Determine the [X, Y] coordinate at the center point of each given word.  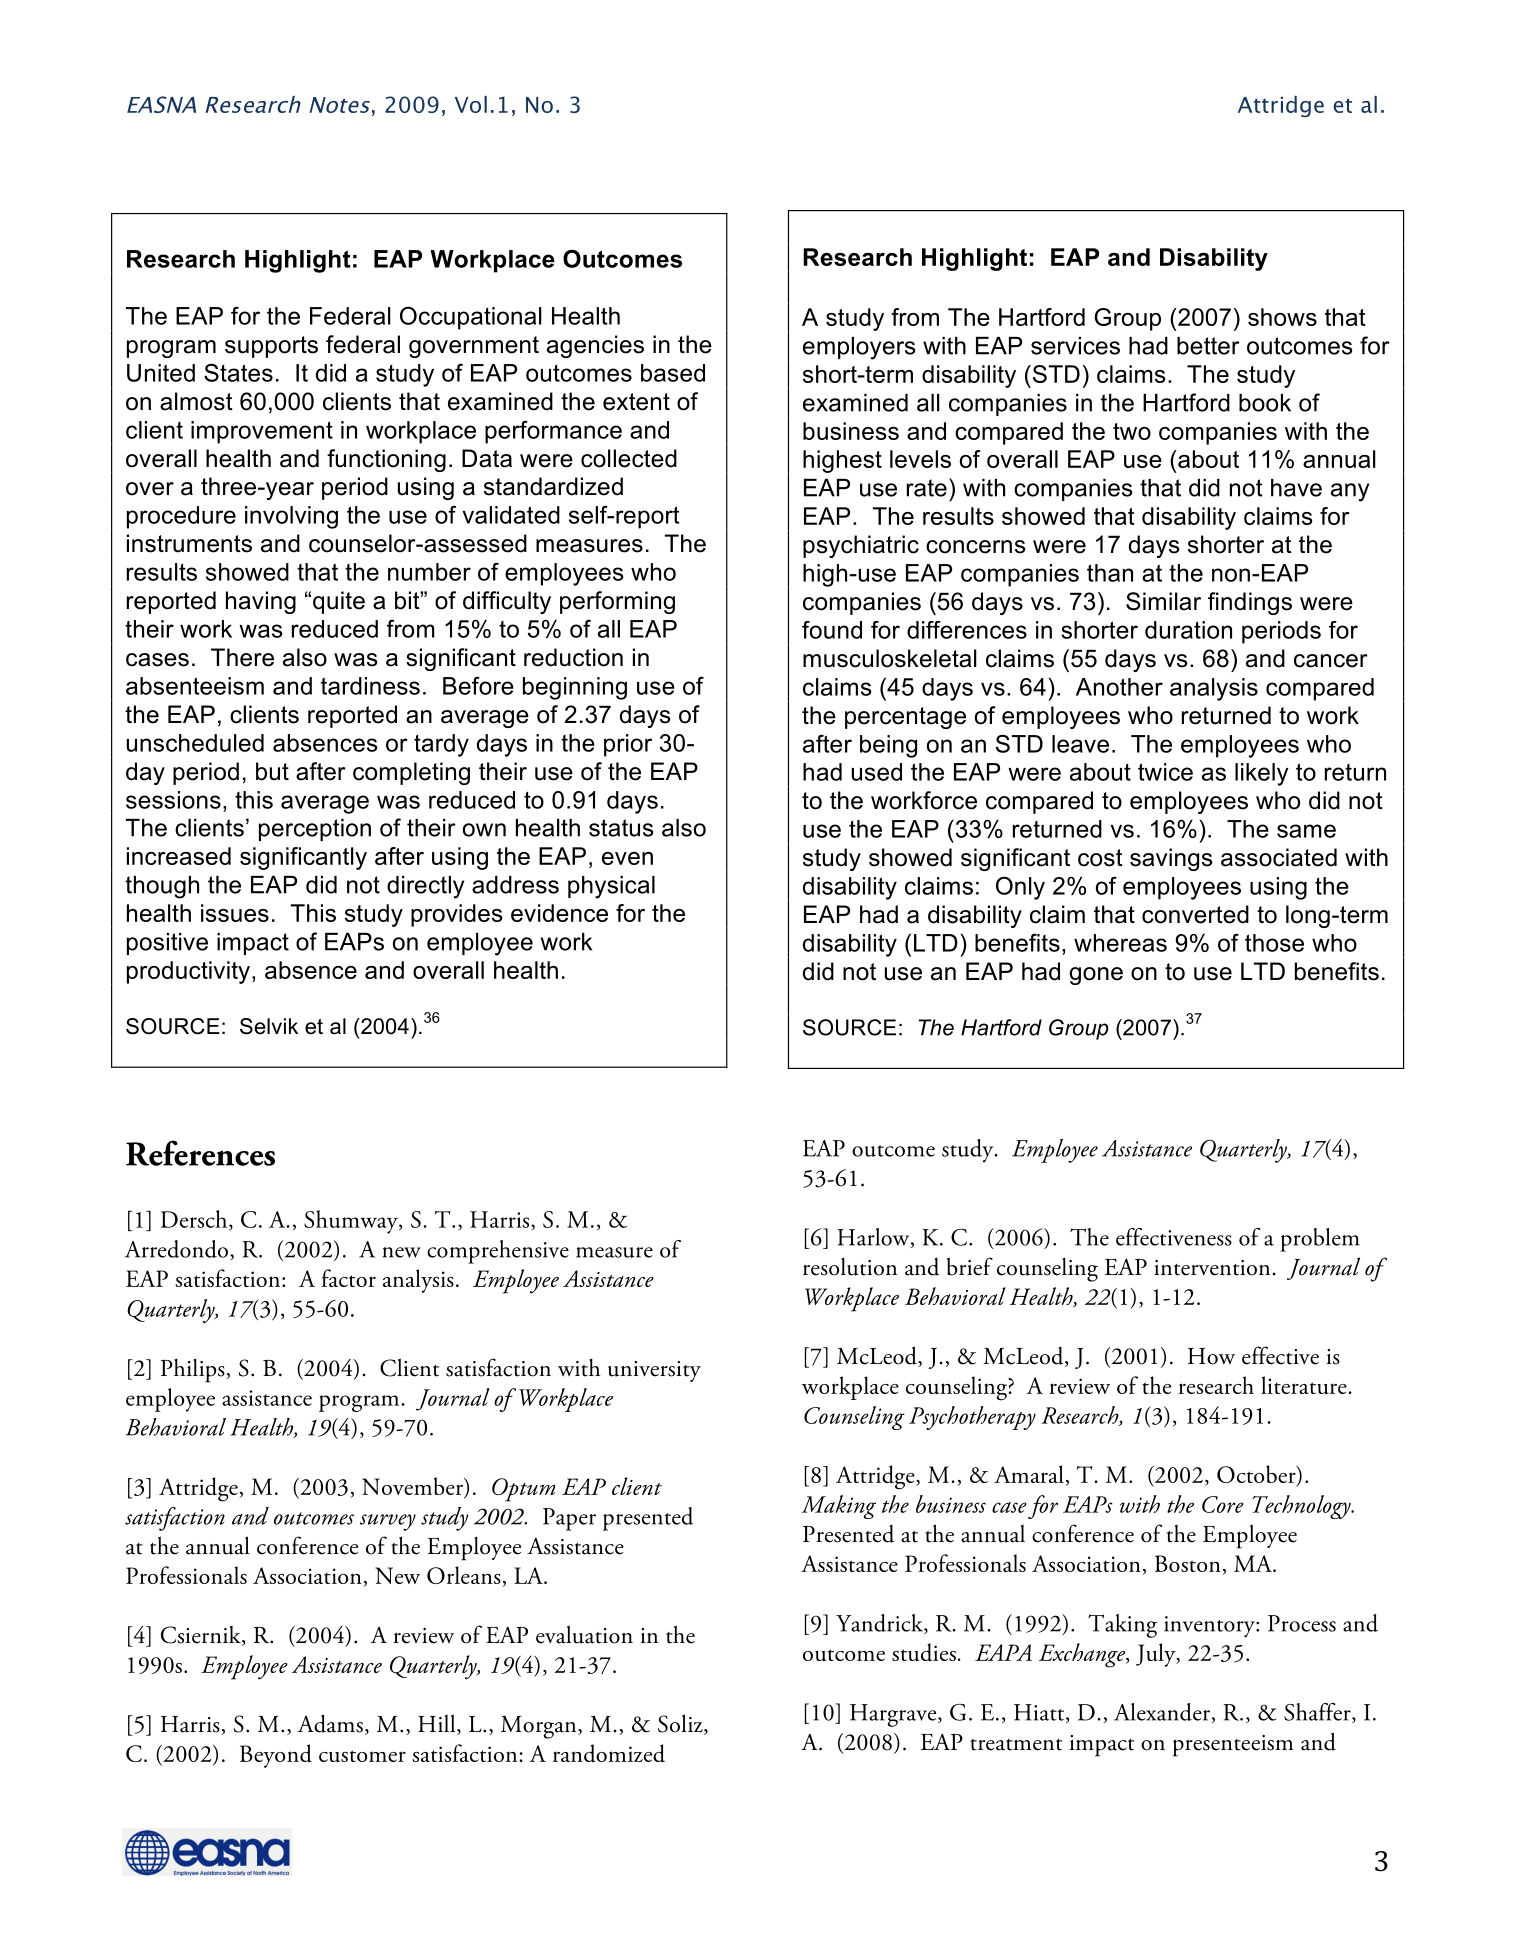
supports [271, 347]
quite [339, 602]
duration [1188, 630]
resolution [850, 1267]
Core [1223, 1504]
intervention [1212, 1268]
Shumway [352, 1222]
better [1208, 346]
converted [1195, 914]
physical [611, 887]
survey [388, 1522]
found [832, 630]
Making [839, 1507]
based [673, 373]
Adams [330, 1723]
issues [235, 913]
